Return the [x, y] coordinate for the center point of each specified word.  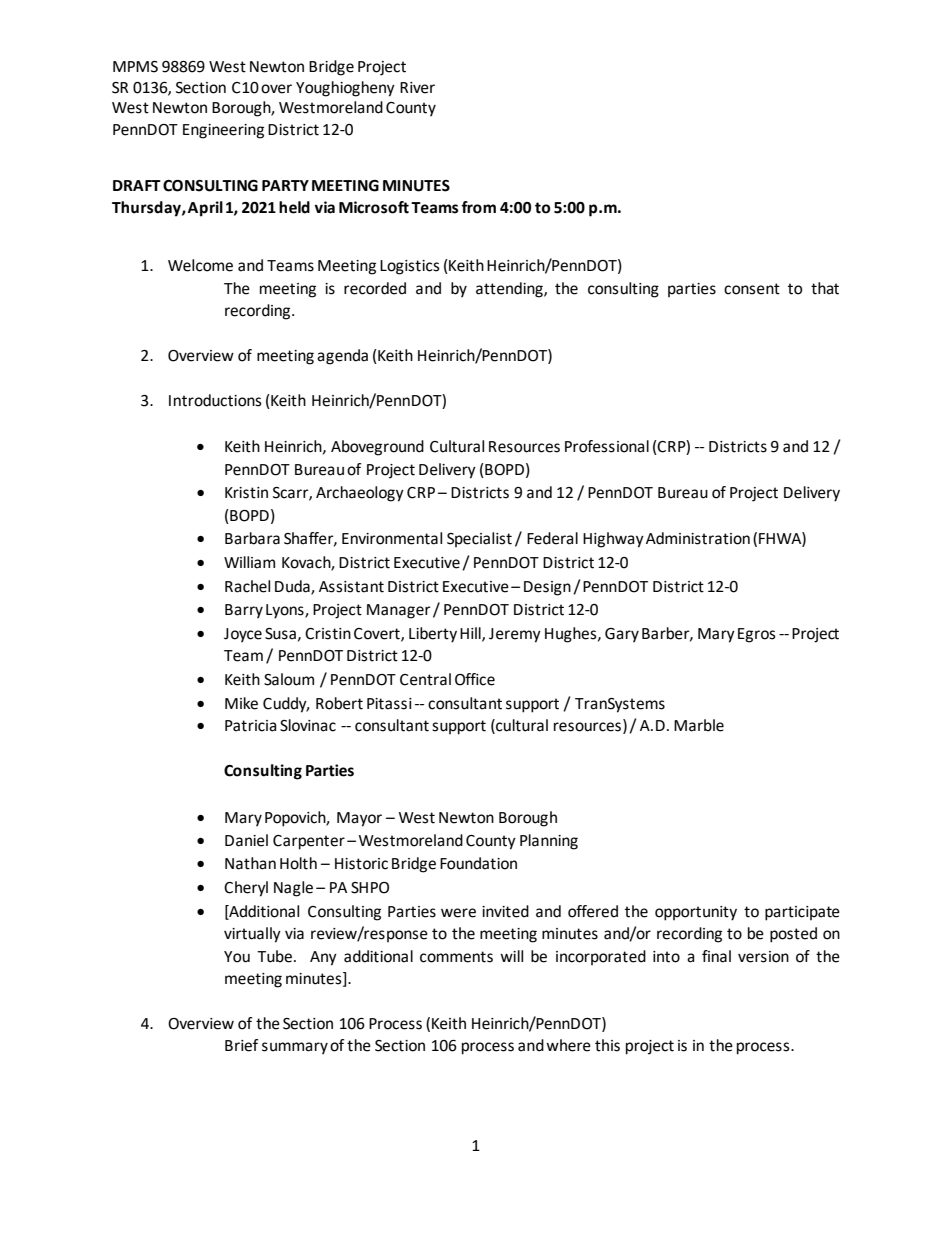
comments [456, 957]
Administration [698, 538]
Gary [622, 635]
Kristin [246, 493]
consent [752, 289]
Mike [241, 703]
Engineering [223, 131]
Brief [241, 1045]
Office [475, 679]
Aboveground [377, 448]
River [417, 88]
